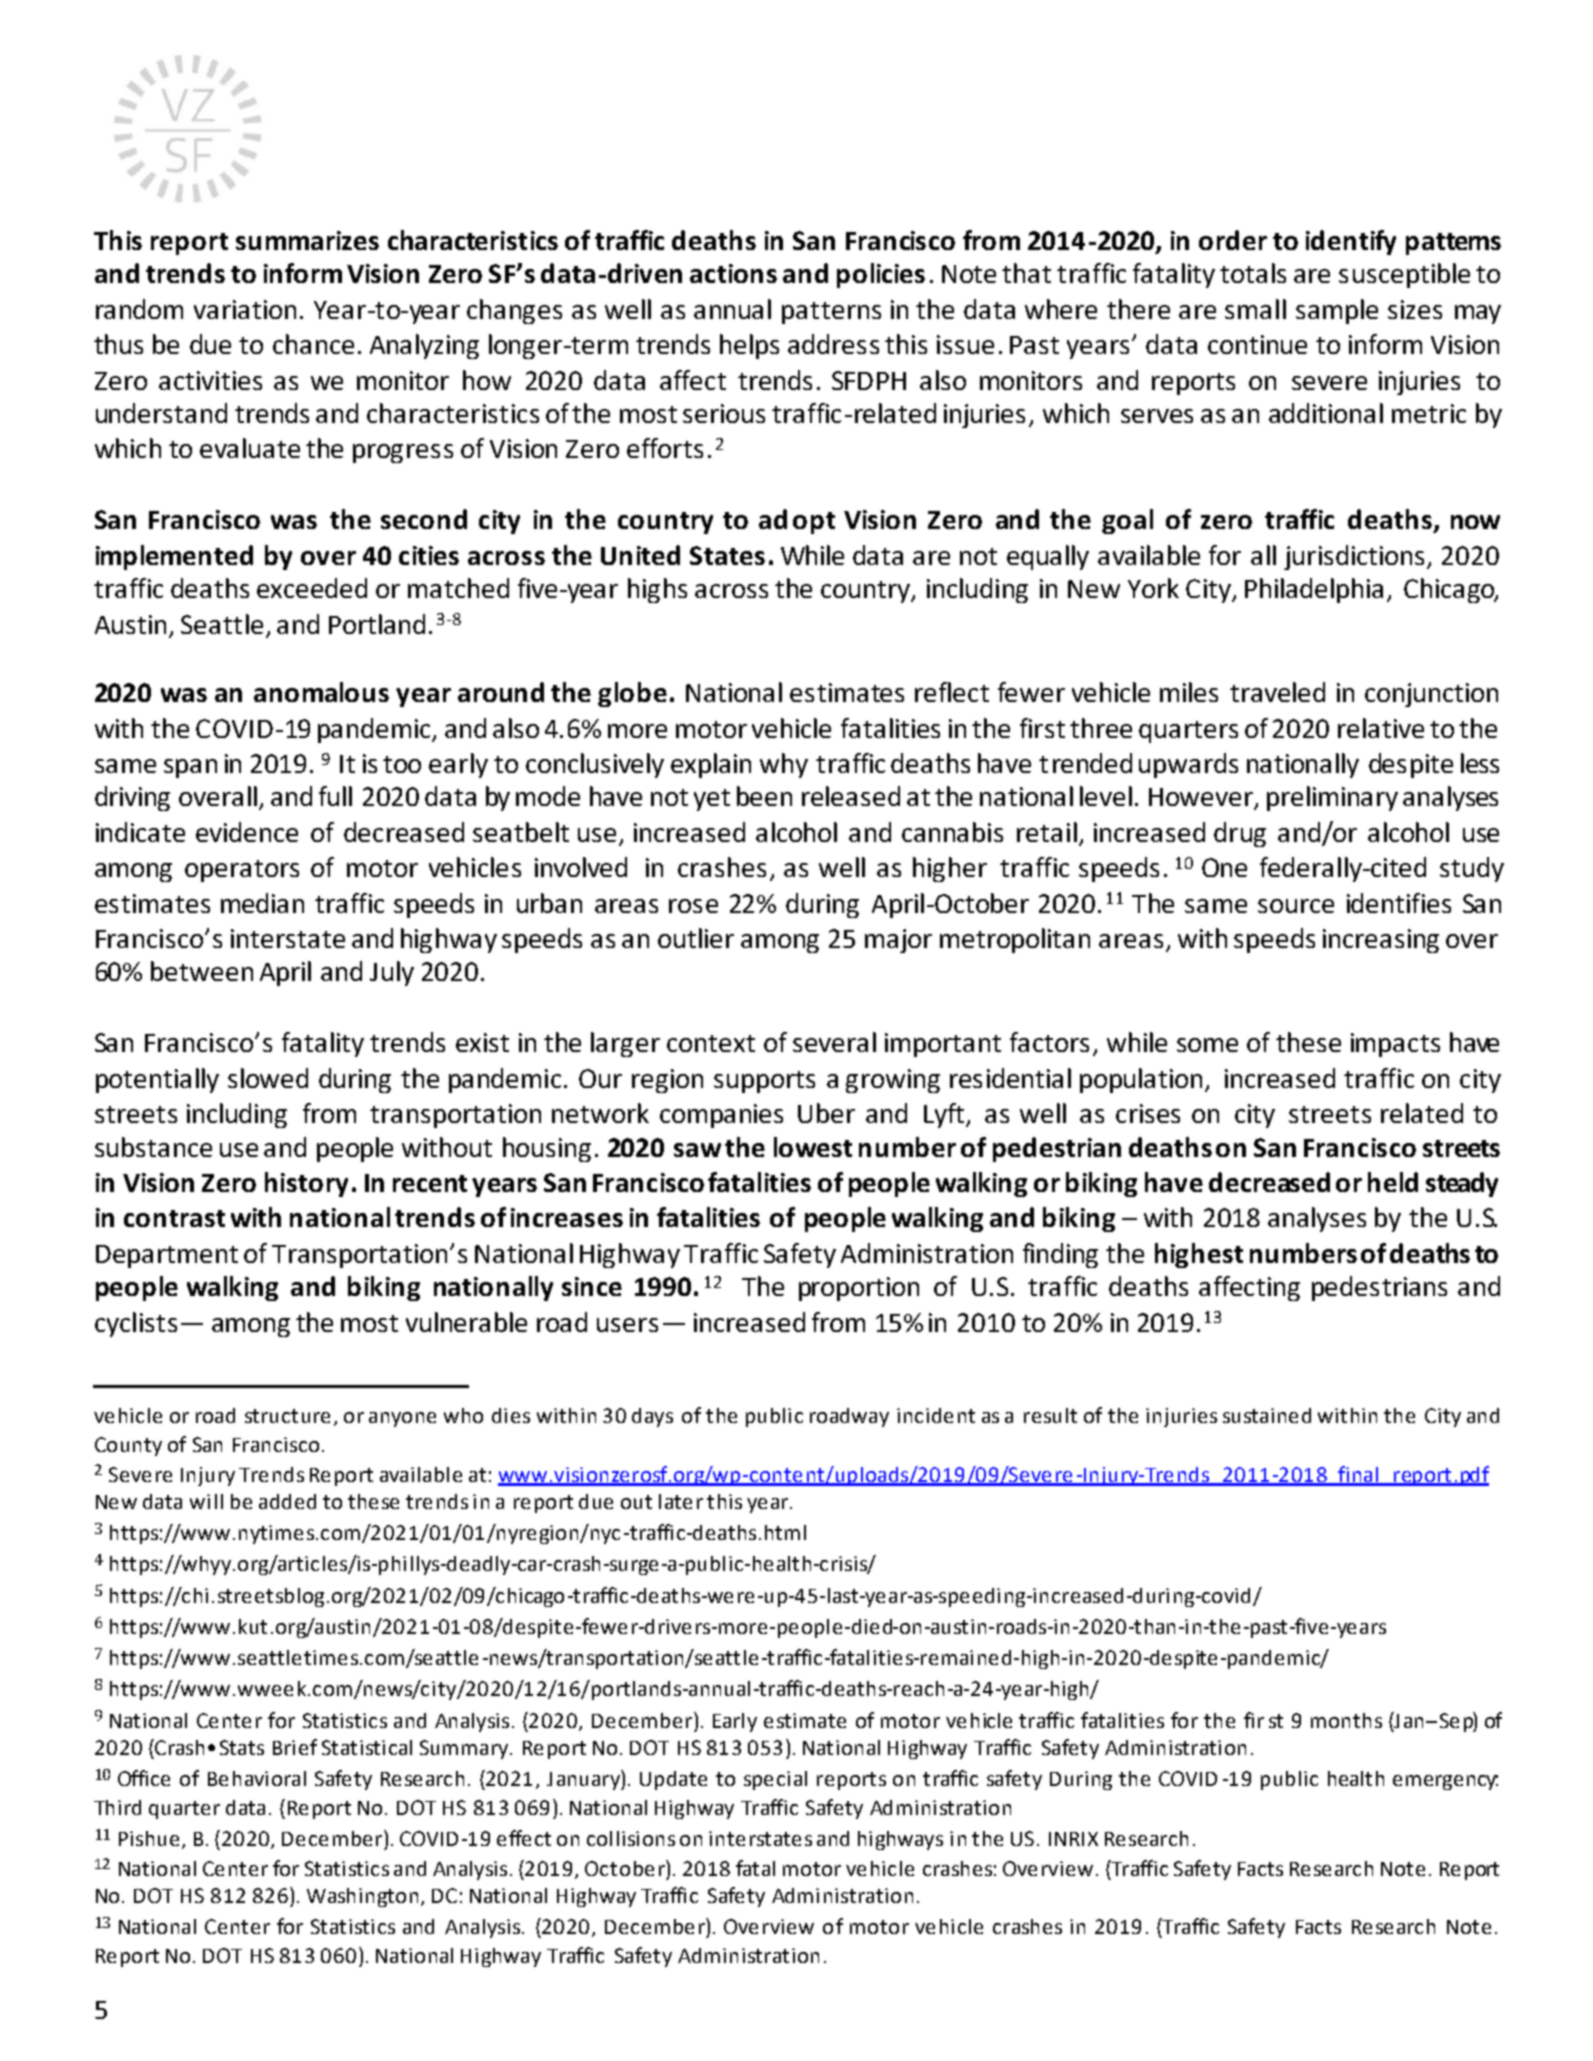 The image size is (1593, 2061). Describe the element at coordinates (1337, 311) in the page. I see `sample` at that location.
